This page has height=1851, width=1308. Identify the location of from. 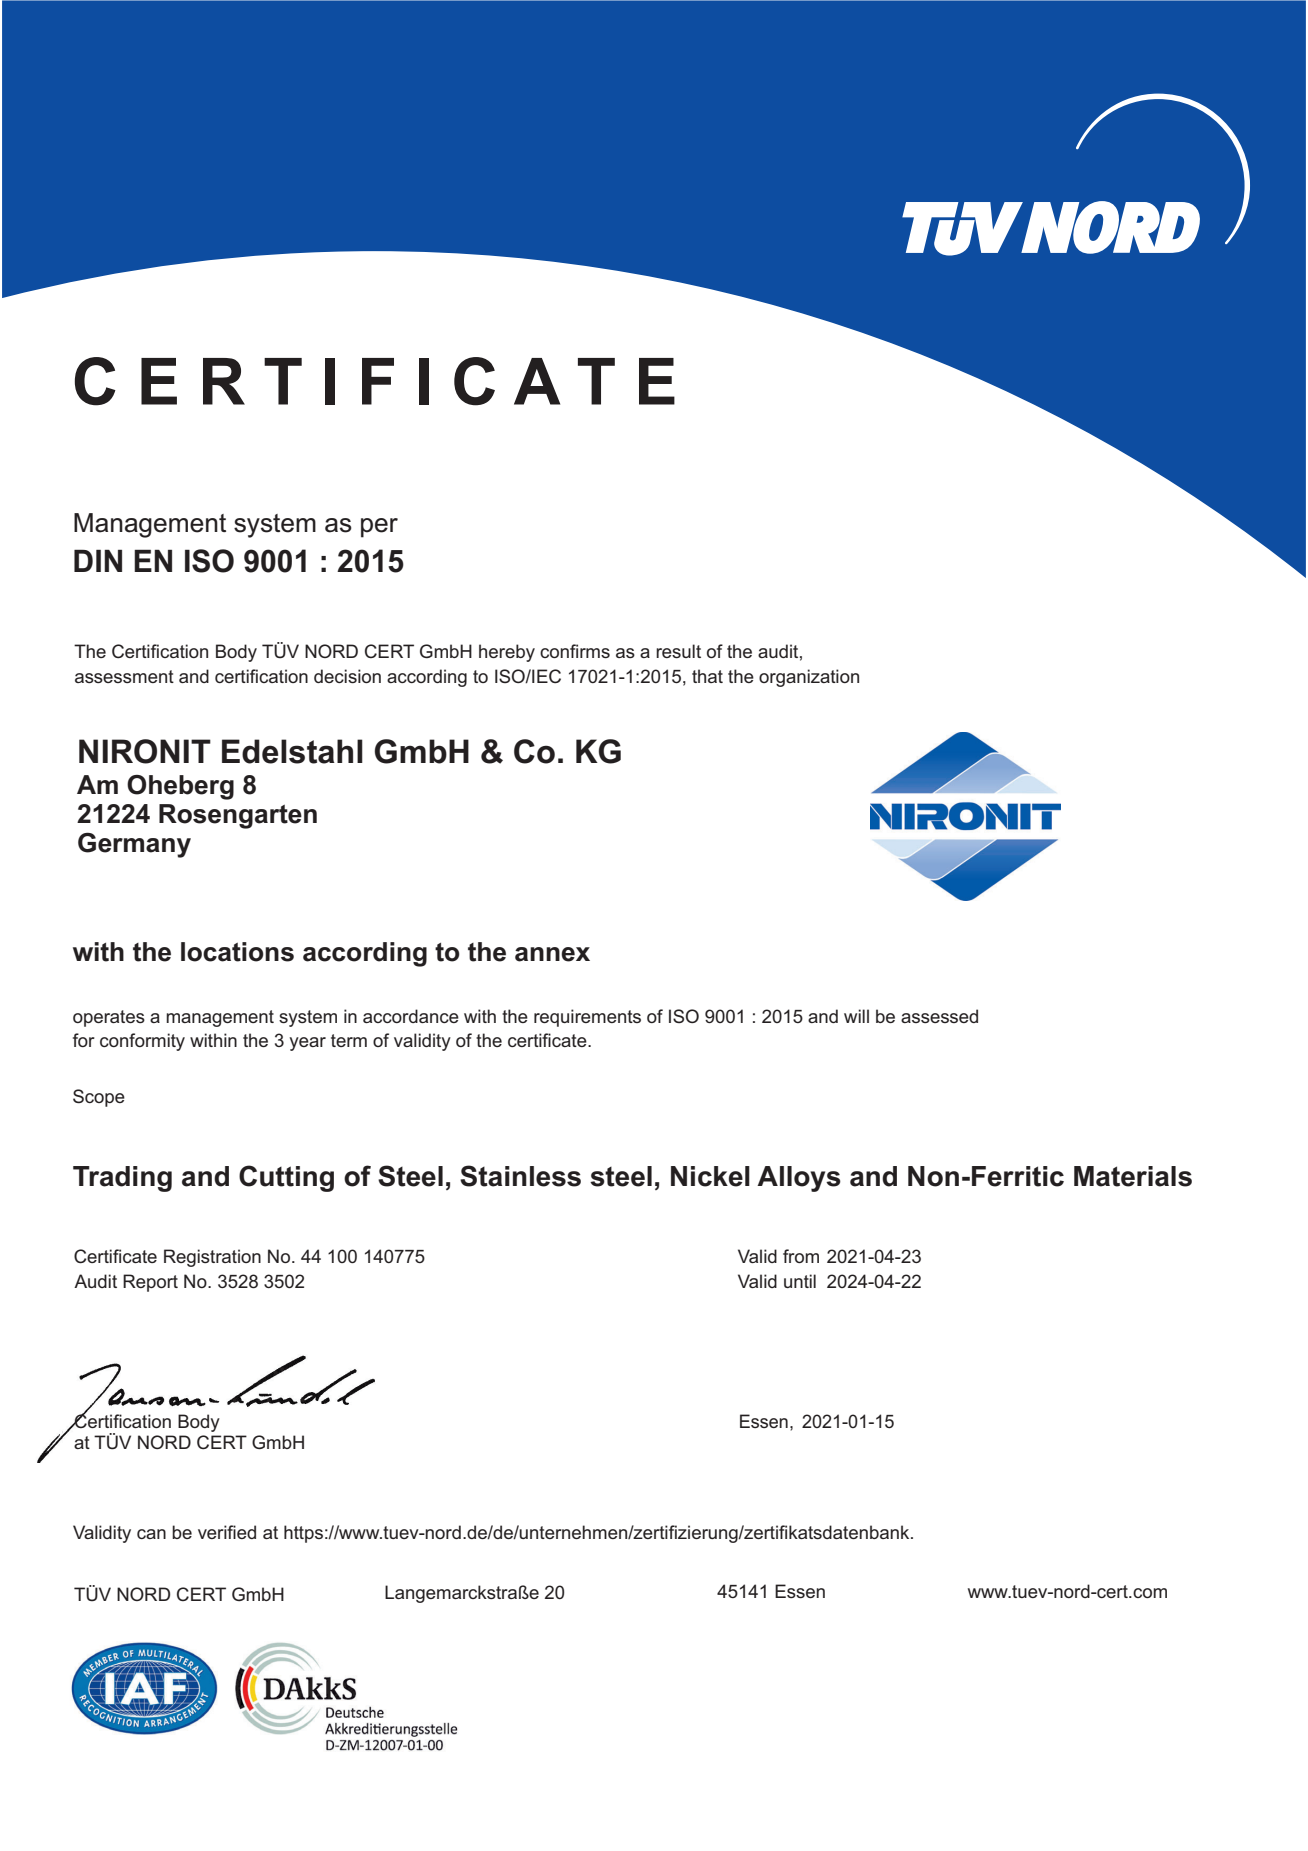
(801, 1256).
